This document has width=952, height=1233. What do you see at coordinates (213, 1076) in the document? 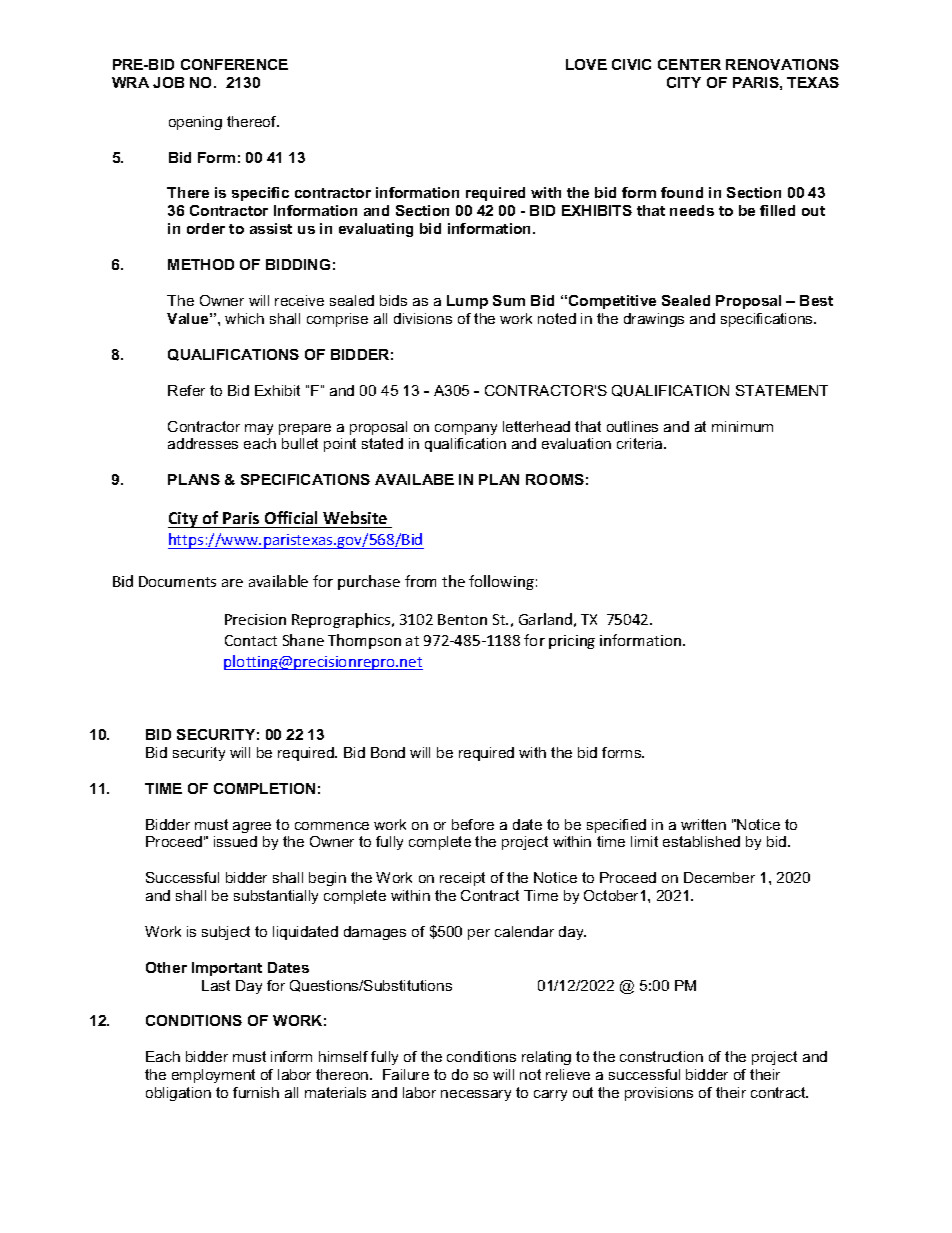
I see `employment` at bounding box center [213, 1076].
